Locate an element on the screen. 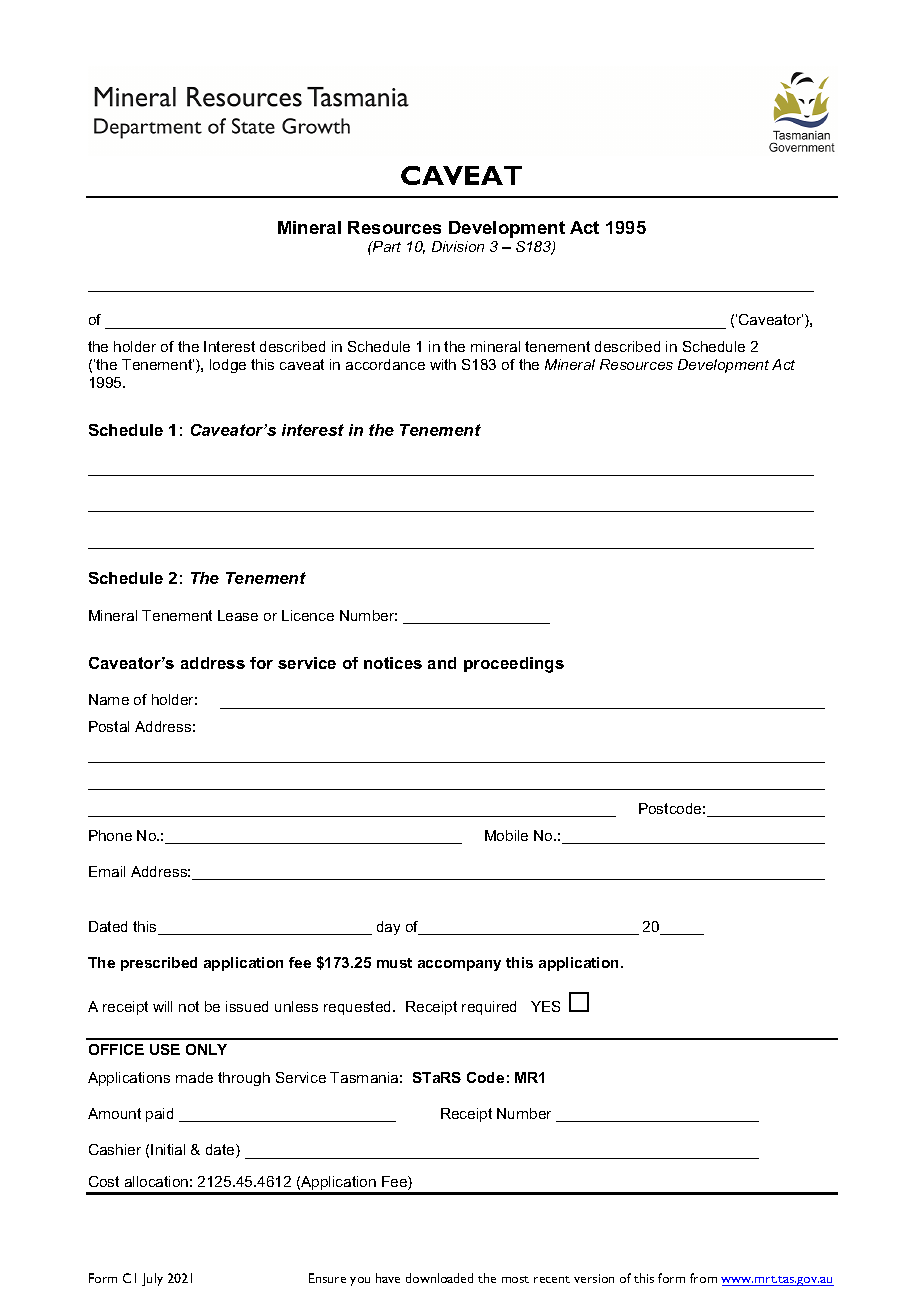 The width and height of the screenshot is (924, 1308). lodge is located at coordinates (228, 366).
